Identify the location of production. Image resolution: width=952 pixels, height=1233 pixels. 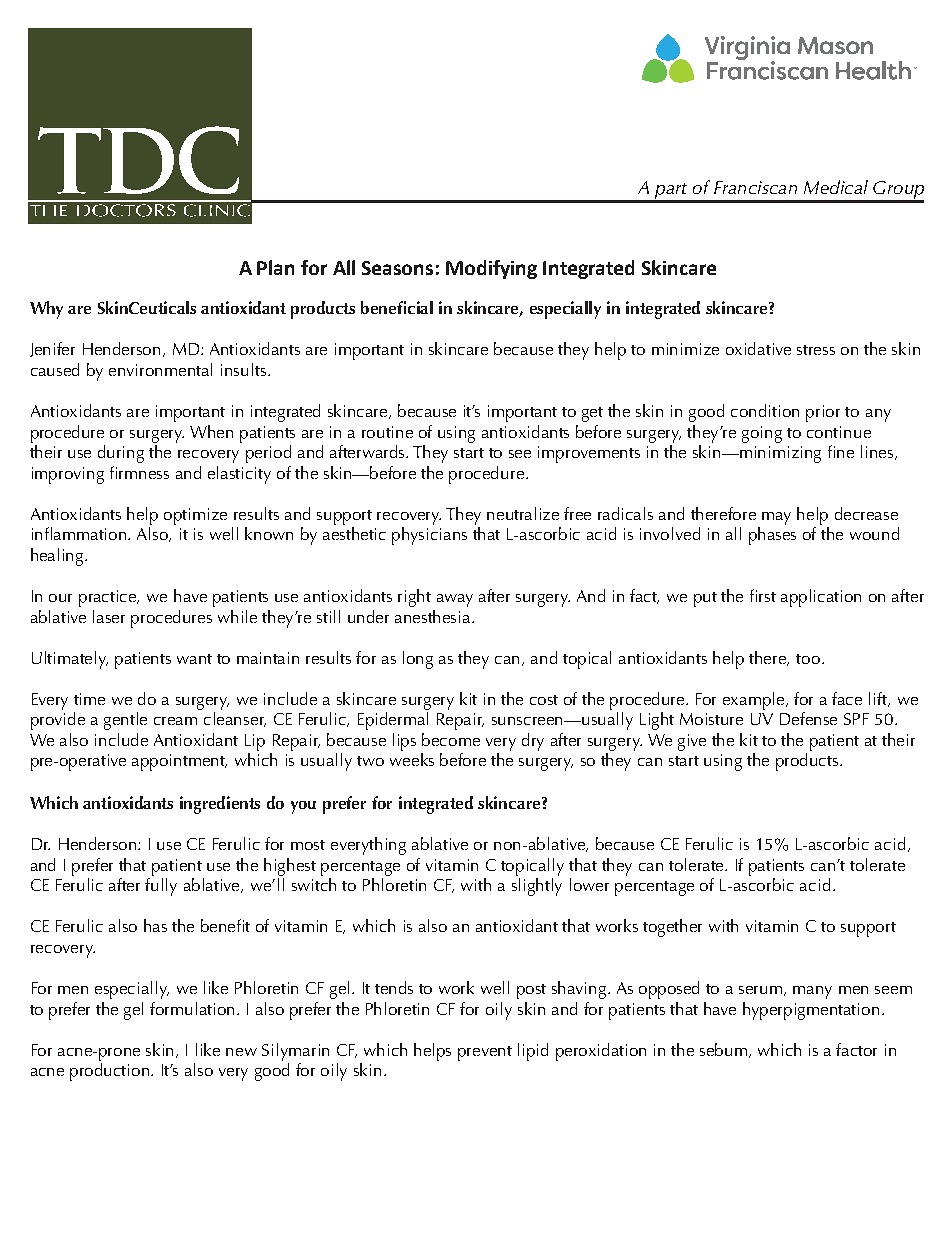
(111, 1072).
